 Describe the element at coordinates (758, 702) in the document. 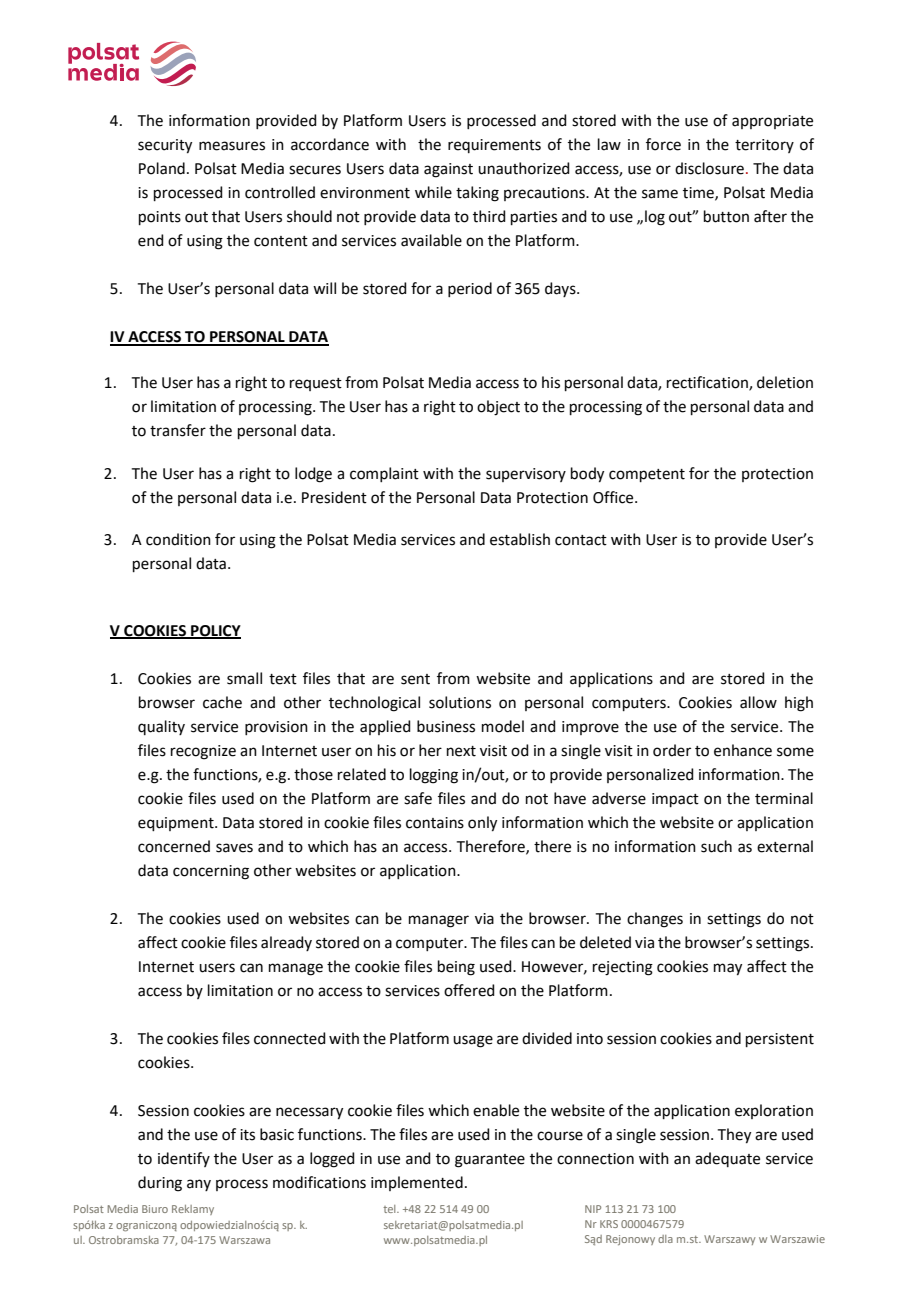

I see `allow` at that location.
